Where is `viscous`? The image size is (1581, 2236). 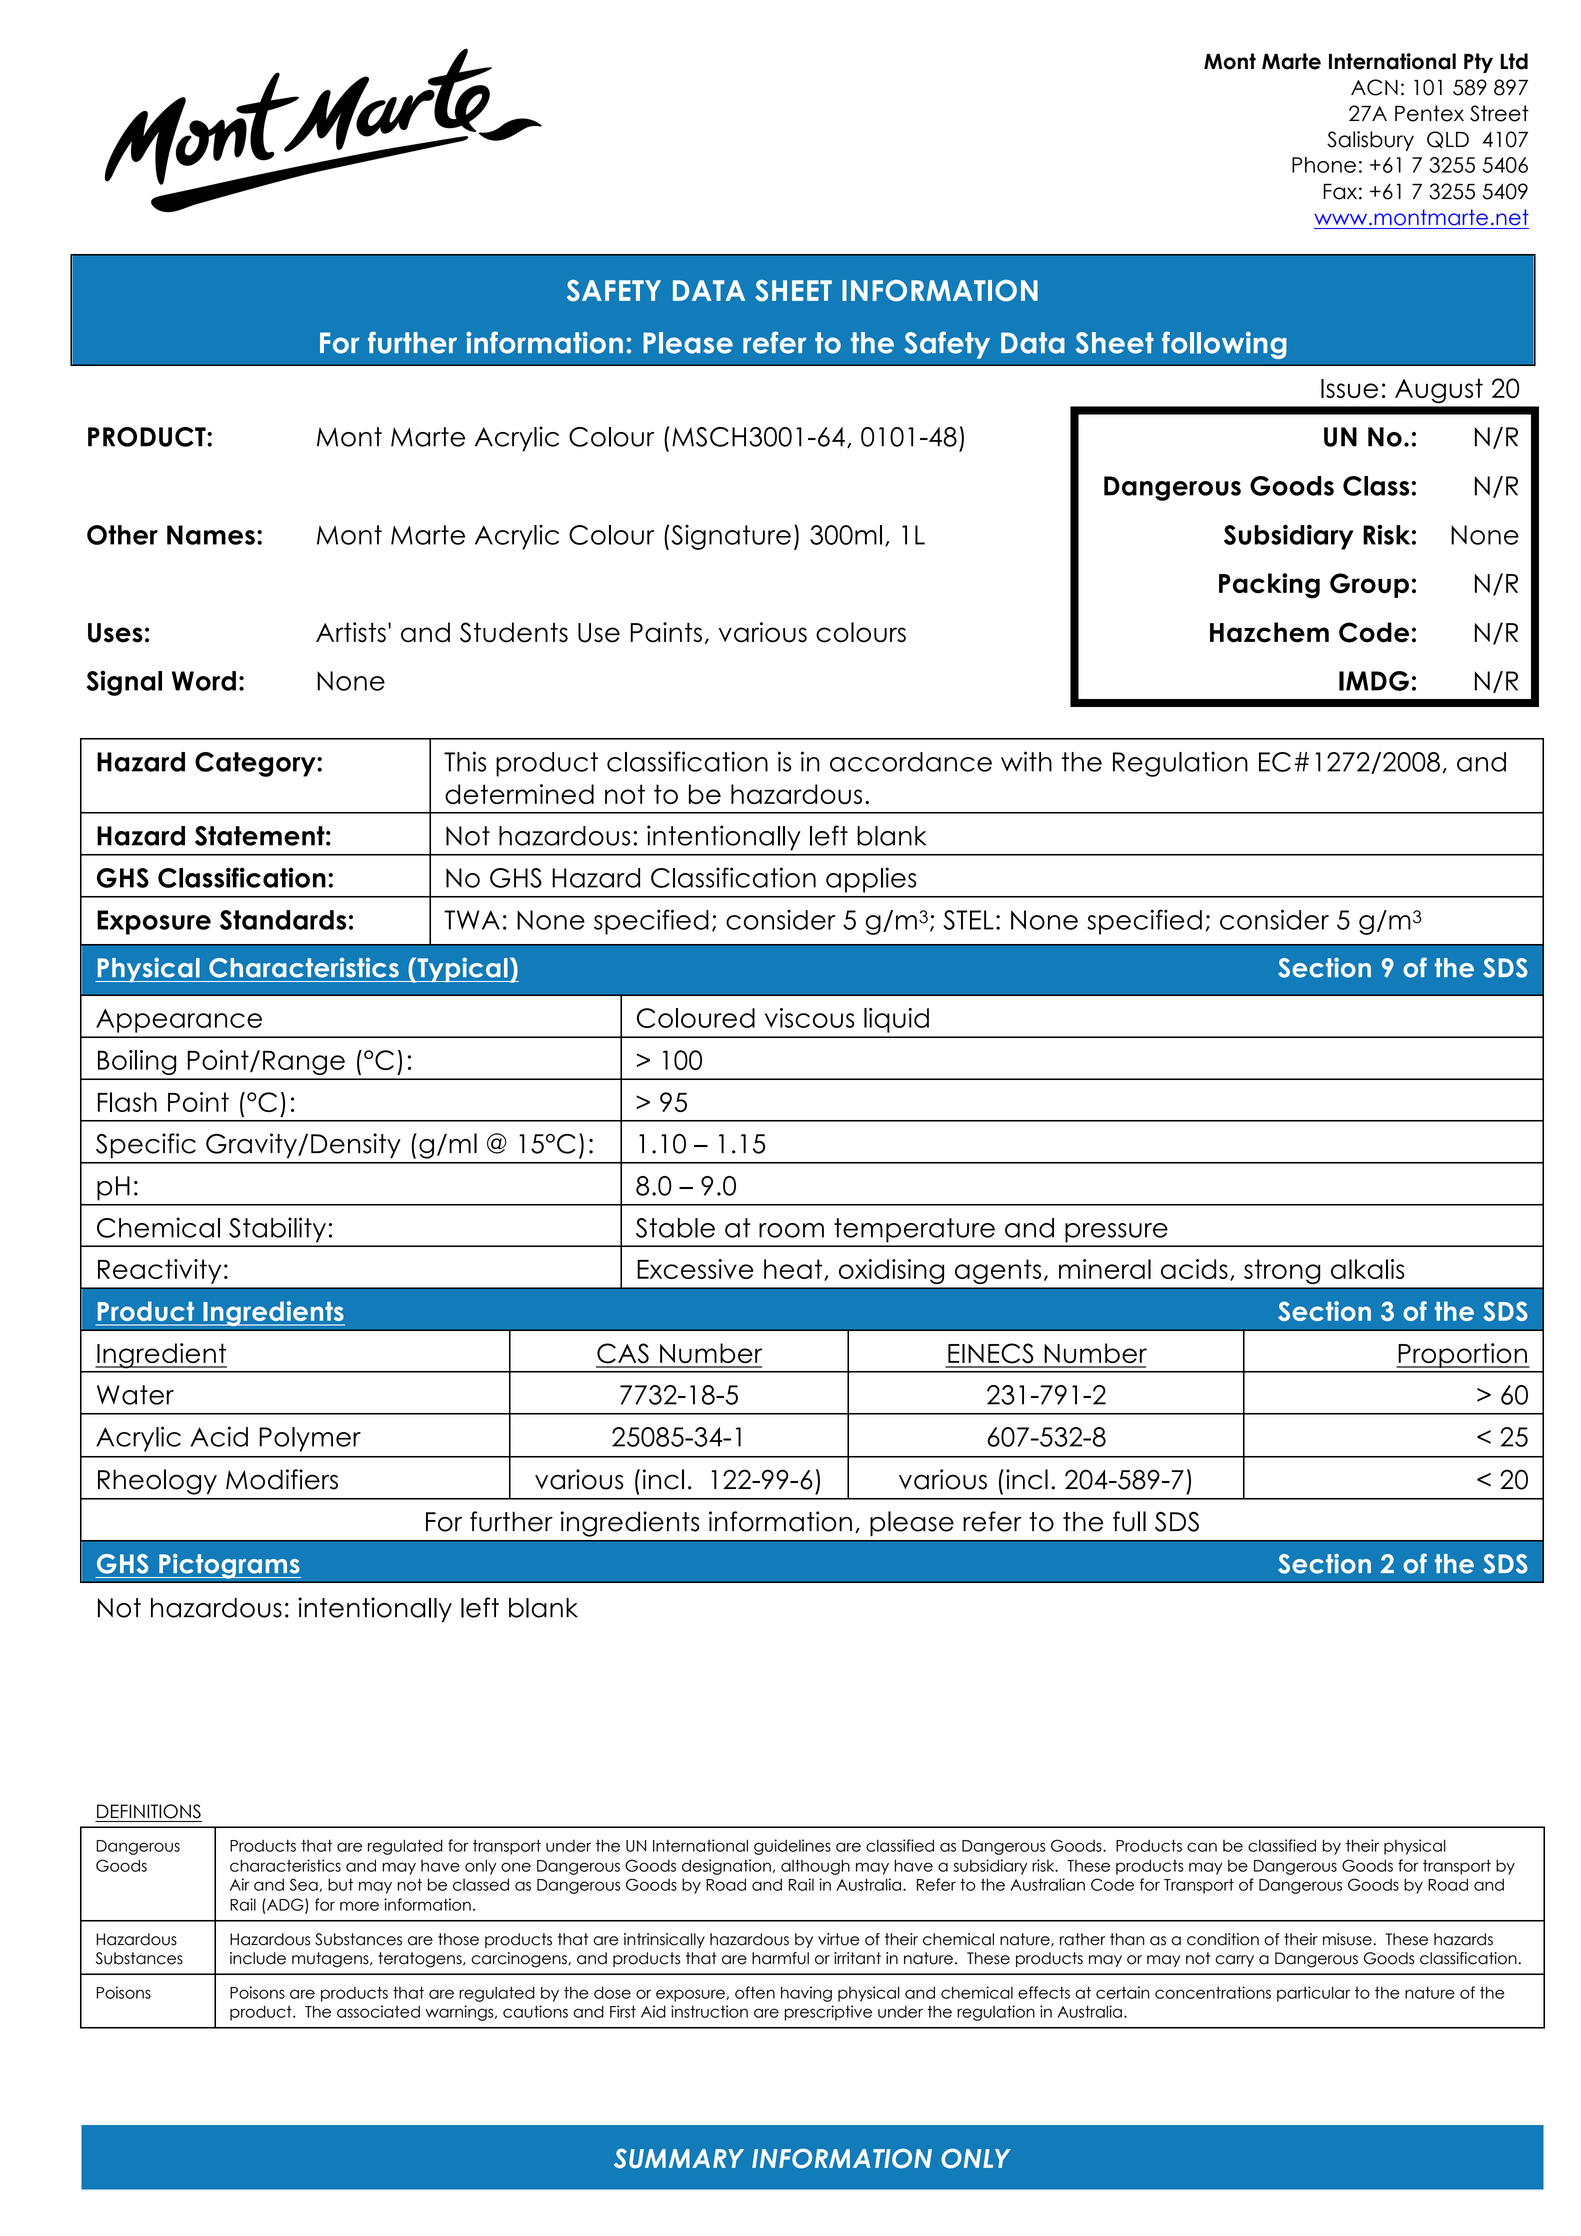 viscous is located at coordinates (809, 1018).
